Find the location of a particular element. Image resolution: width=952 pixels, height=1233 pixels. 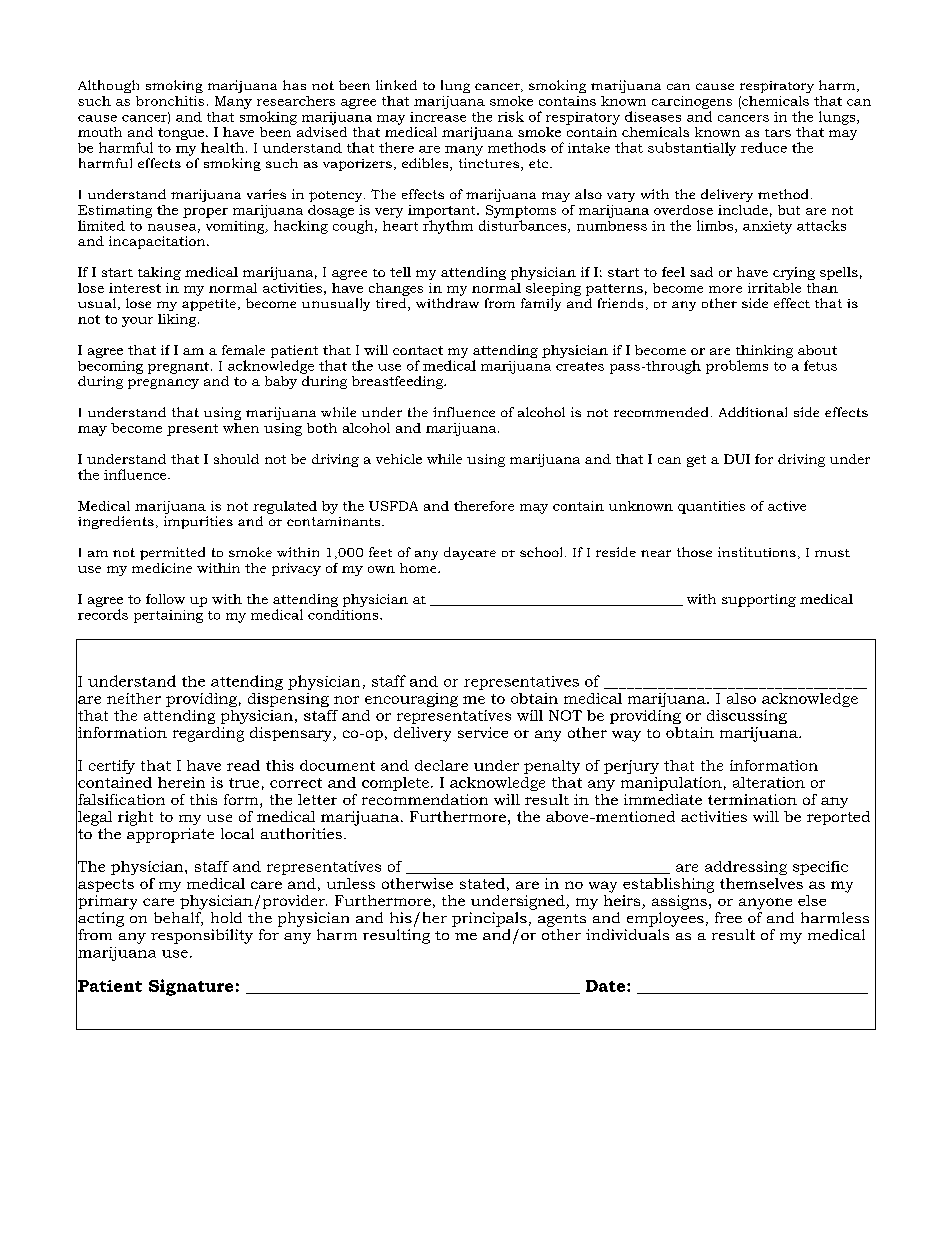

free is located at coordinates (728, 917).
